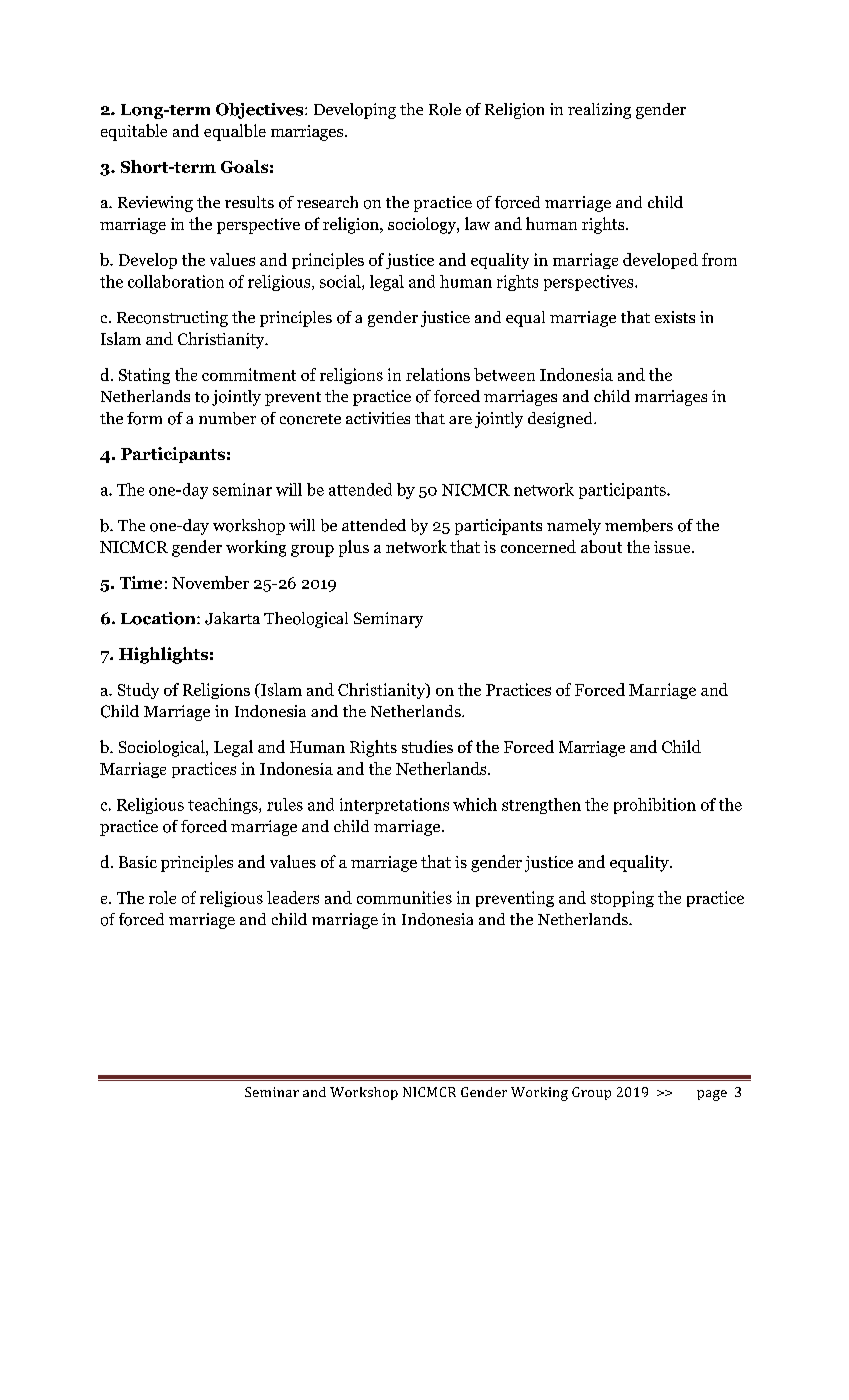  I want to click on plus, so click(354, 548).
